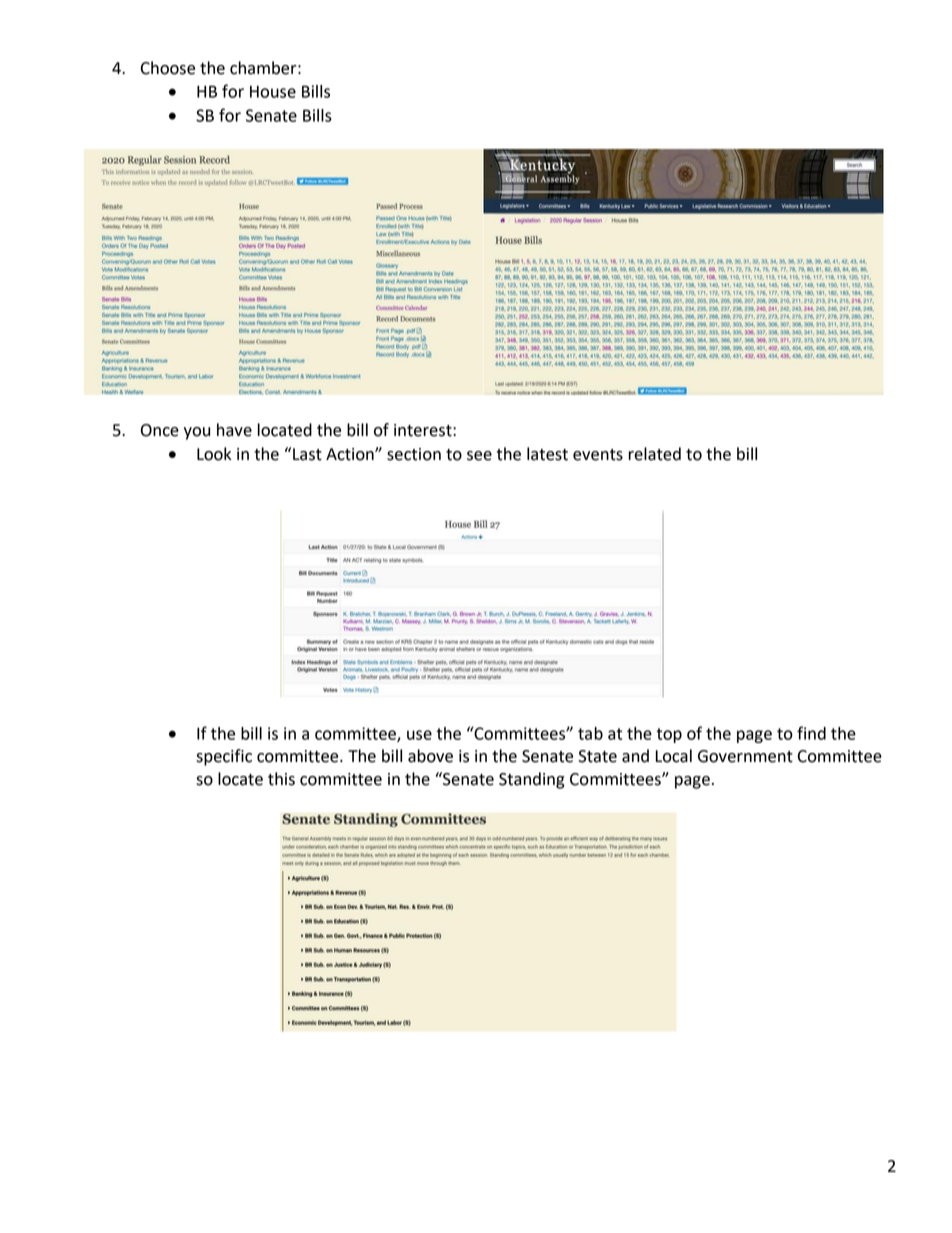 The image size is (952, 1233). Describe the element at coordinates (598, 455) in the screenshot. I see `events` at that location.
